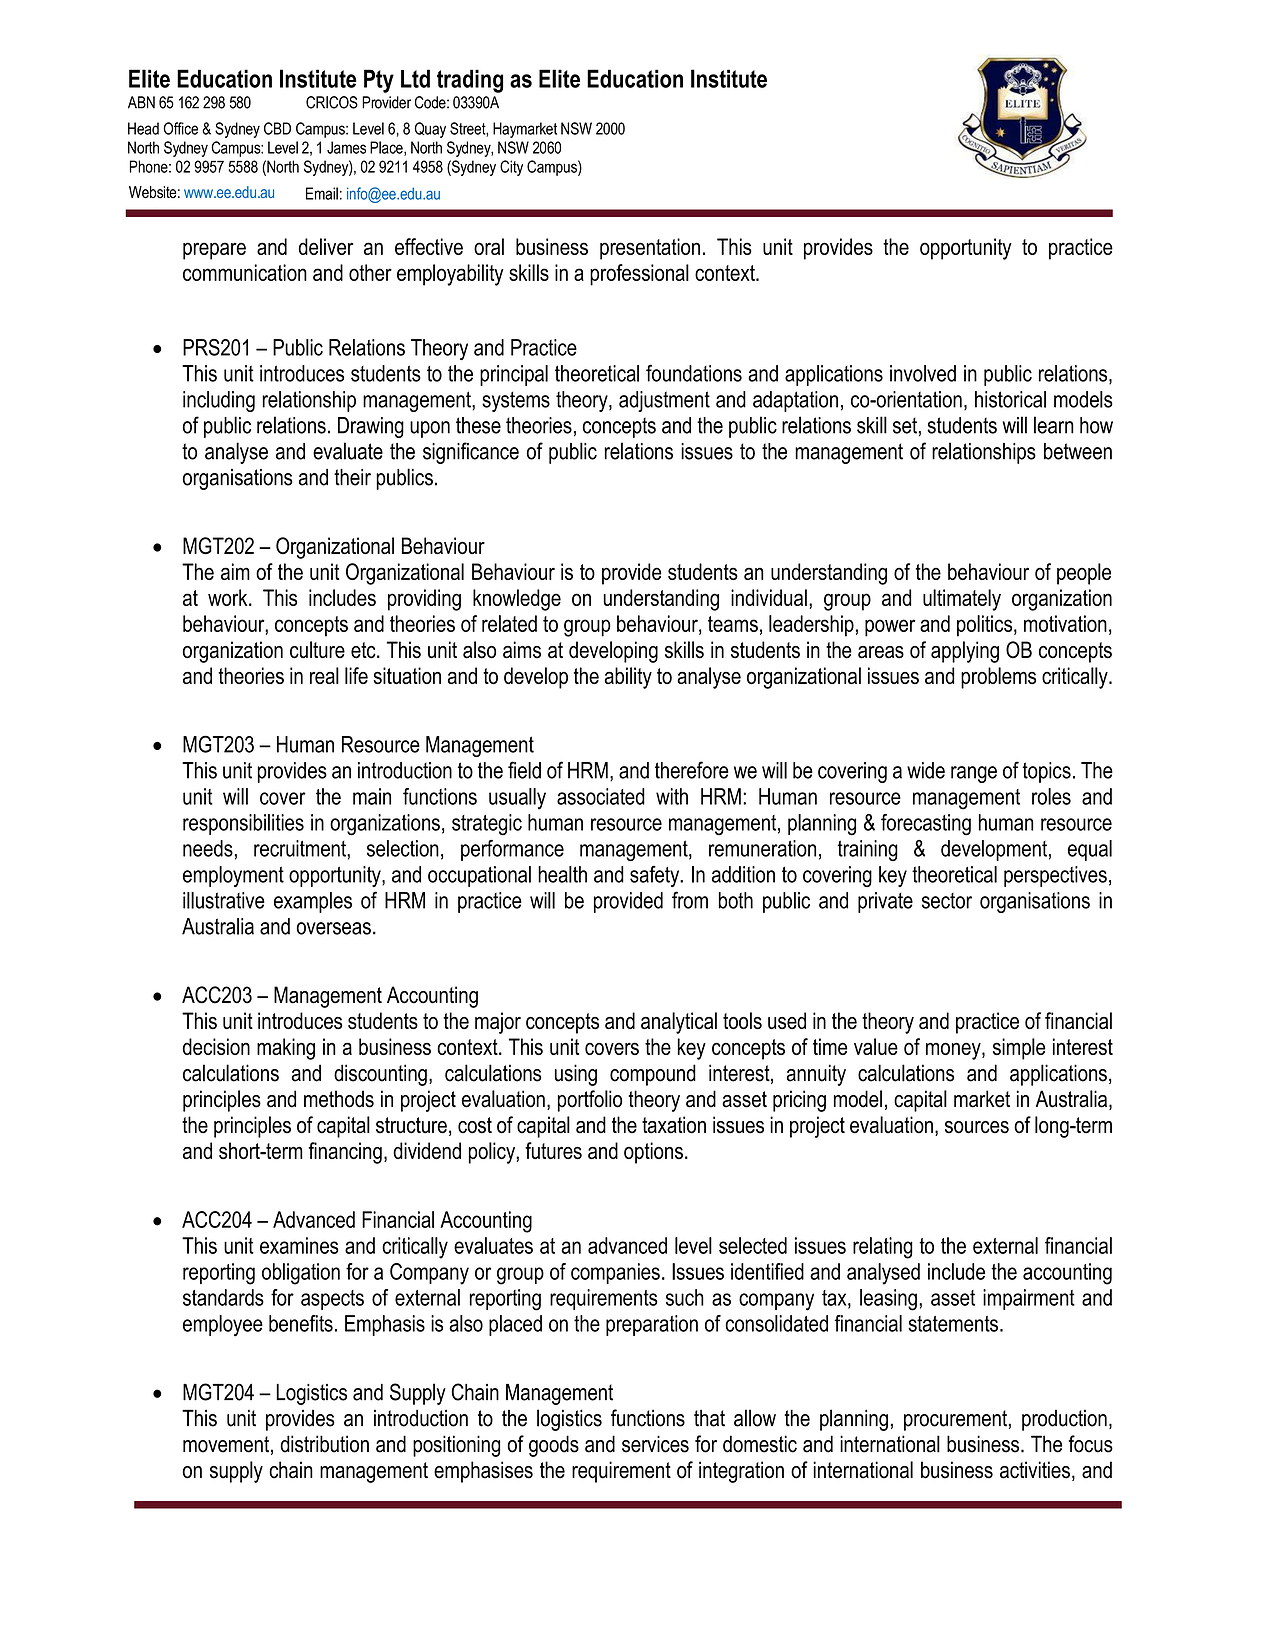  Describe the element at coordinates (277, 128) in the screenshot. I see `CBD` at that location.
